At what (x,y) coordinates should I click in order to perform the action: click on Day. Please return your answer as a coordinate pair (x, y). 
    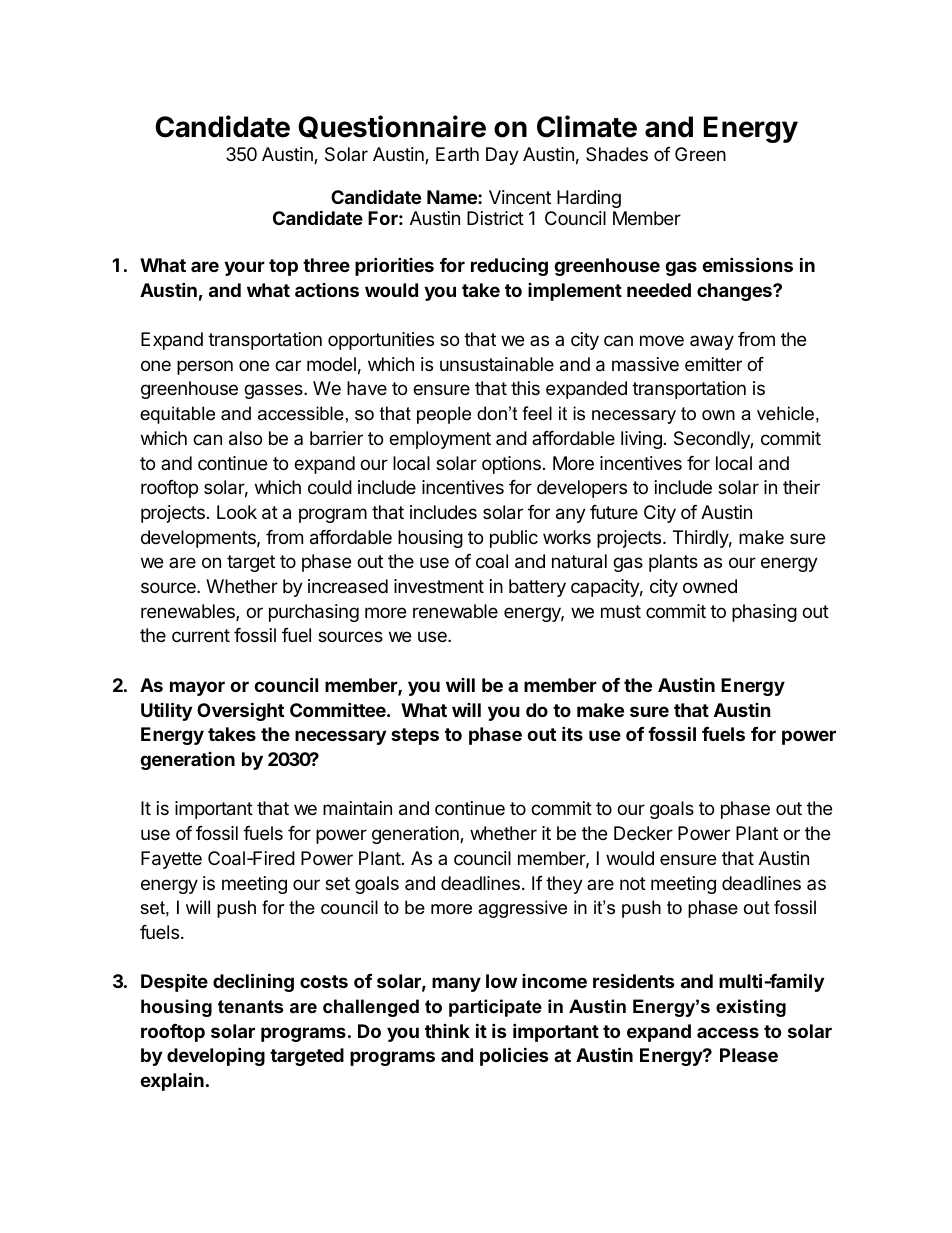
    Looking at the image, I should click on (502, 156).
